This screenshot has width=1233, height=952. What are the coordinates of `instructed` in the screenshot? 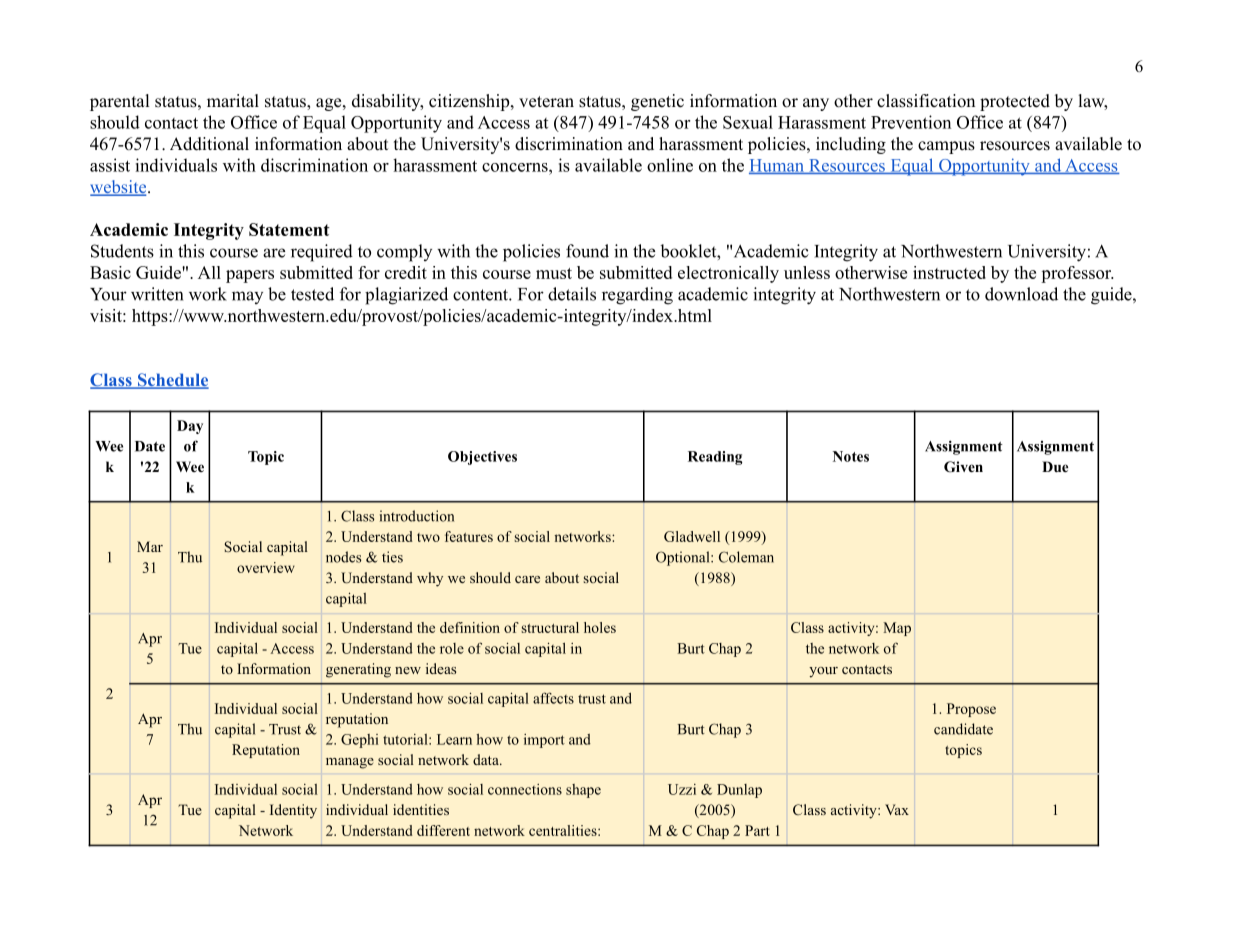 It's located at (949, 272).
